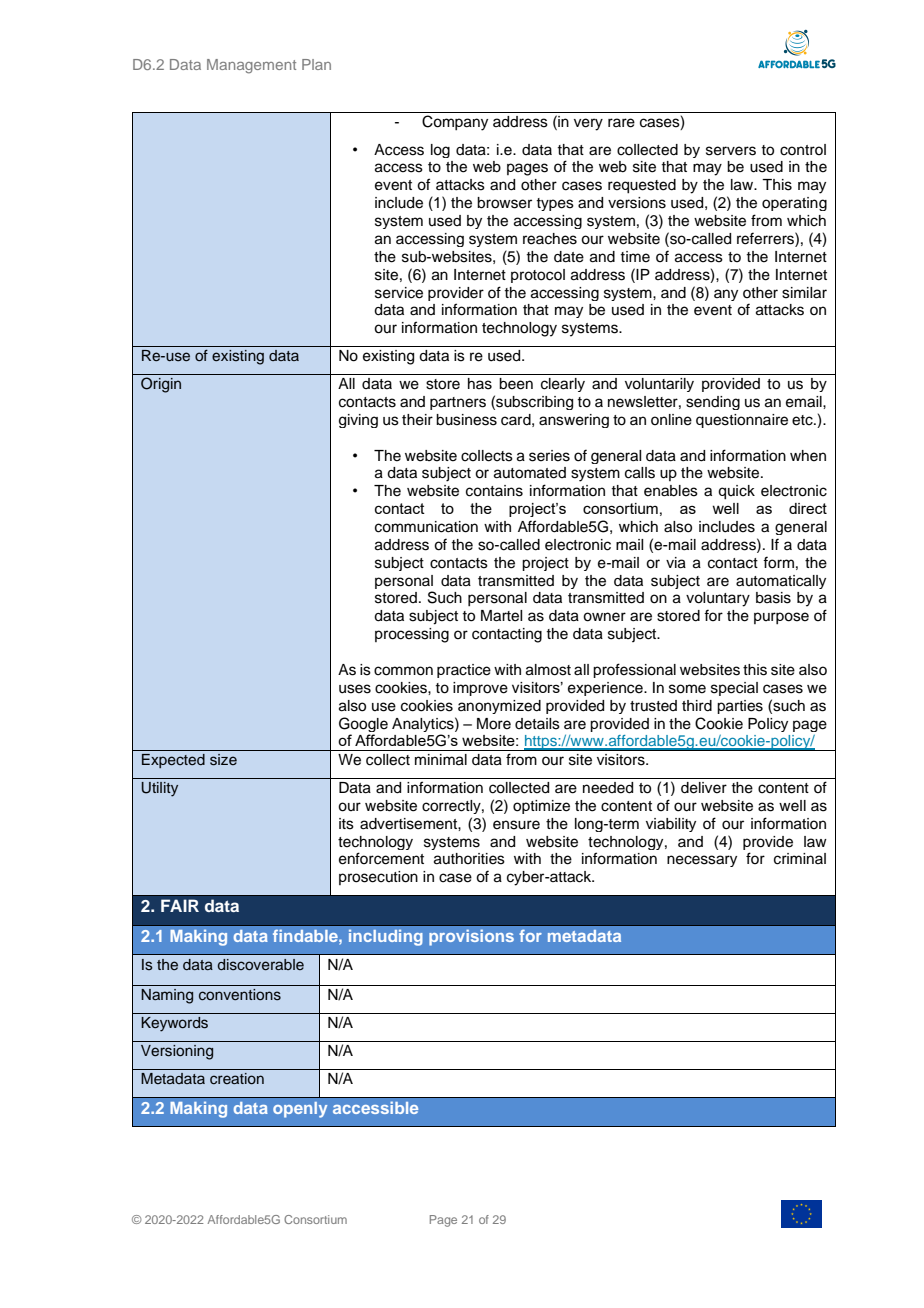 Image resolution: width=924 pixels, height=1308 pixels. Describe the element at coordinates (731, 151) in the image. I see `servers` at that location.
